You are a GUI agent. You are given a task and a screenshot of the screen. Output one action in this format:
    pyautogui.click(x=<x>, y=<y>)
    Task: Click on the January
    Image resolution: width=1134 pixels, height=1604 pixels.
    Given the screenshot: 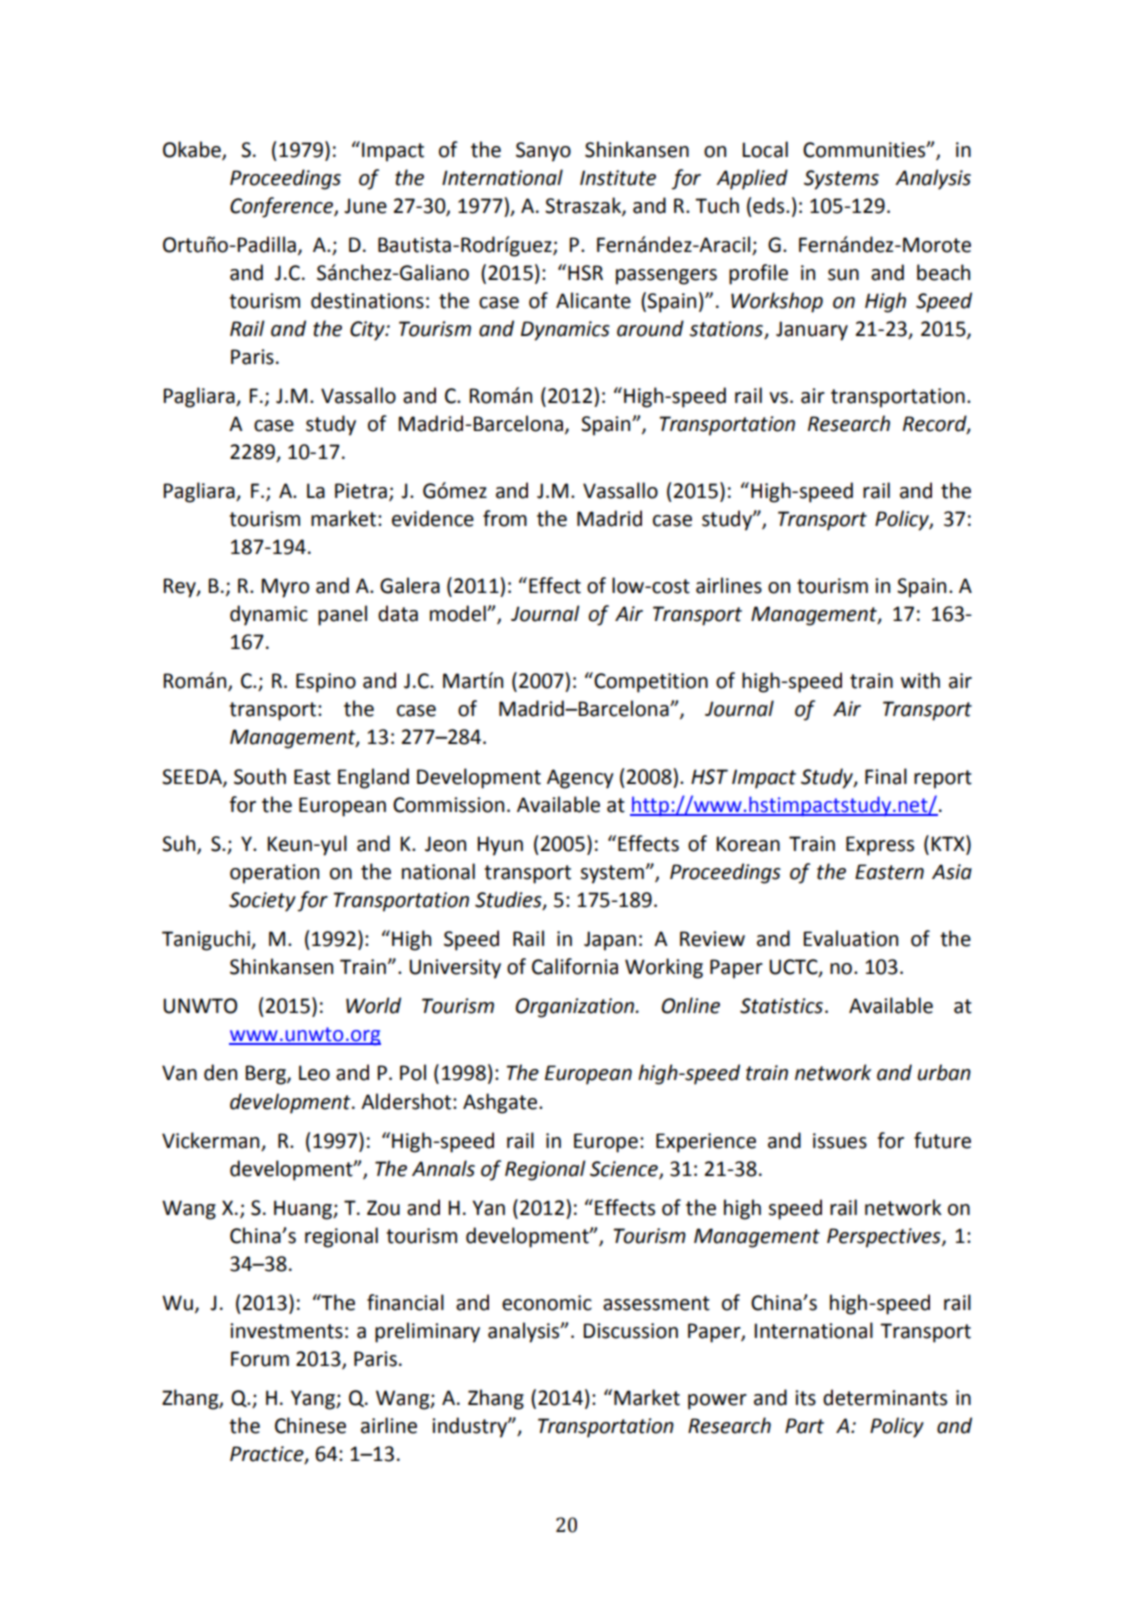 What is the action you would take?
    pyautogui.click(x=812, y=331)
